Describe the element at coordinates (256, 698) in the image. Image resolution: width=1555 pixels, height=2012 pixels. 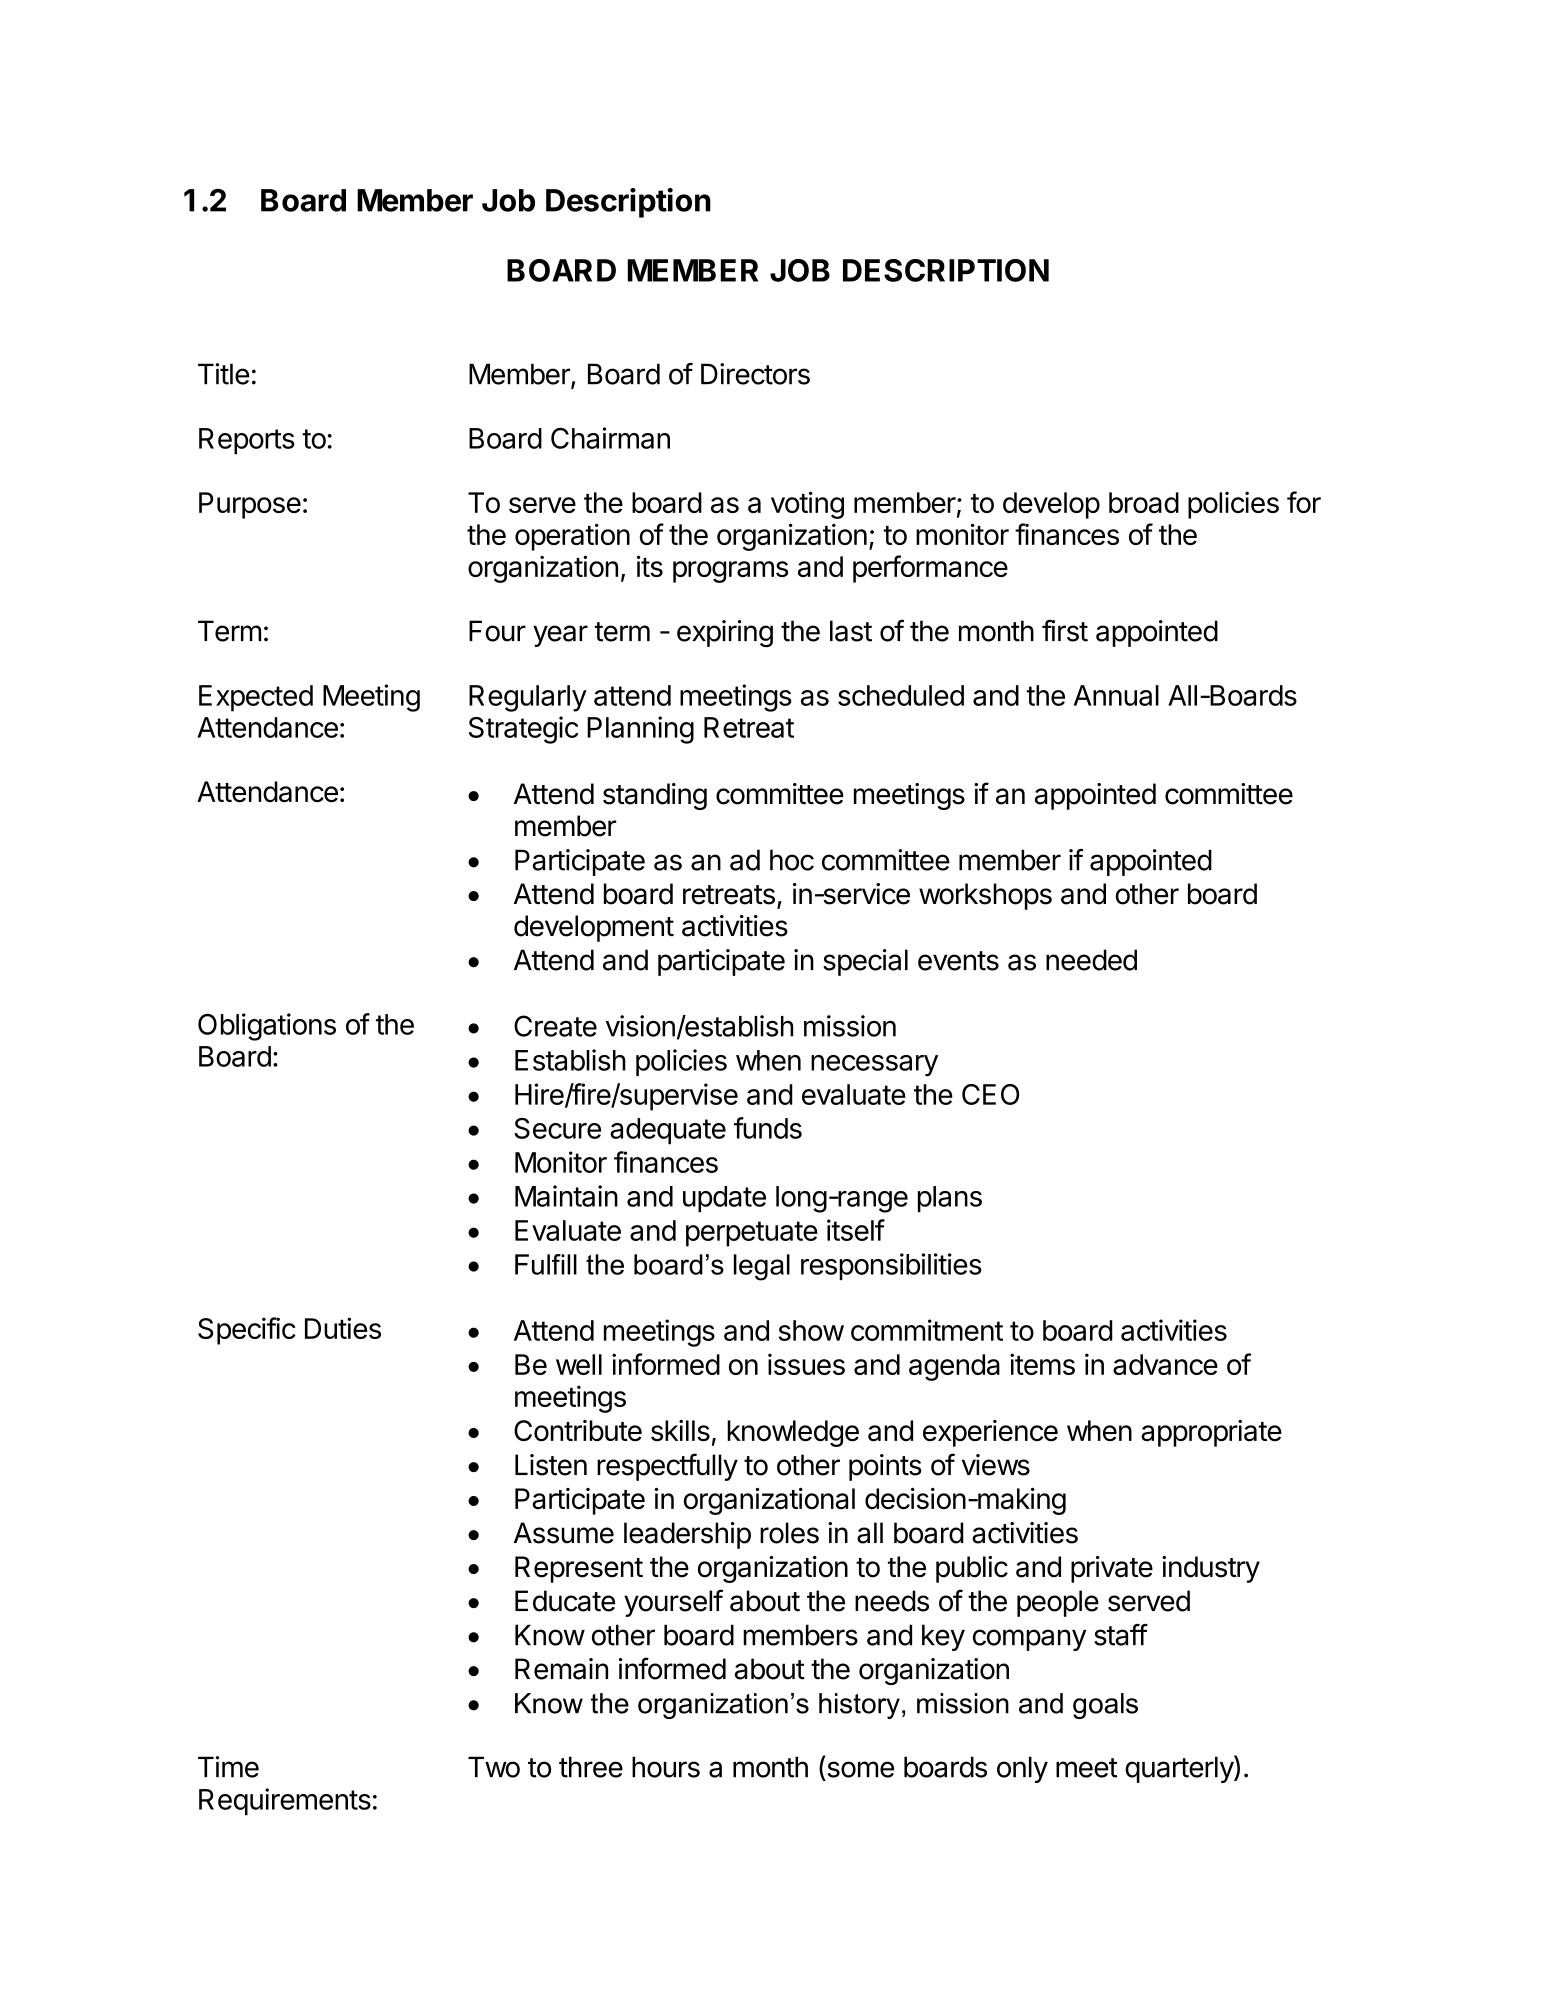
I see `Expected` at that location.
